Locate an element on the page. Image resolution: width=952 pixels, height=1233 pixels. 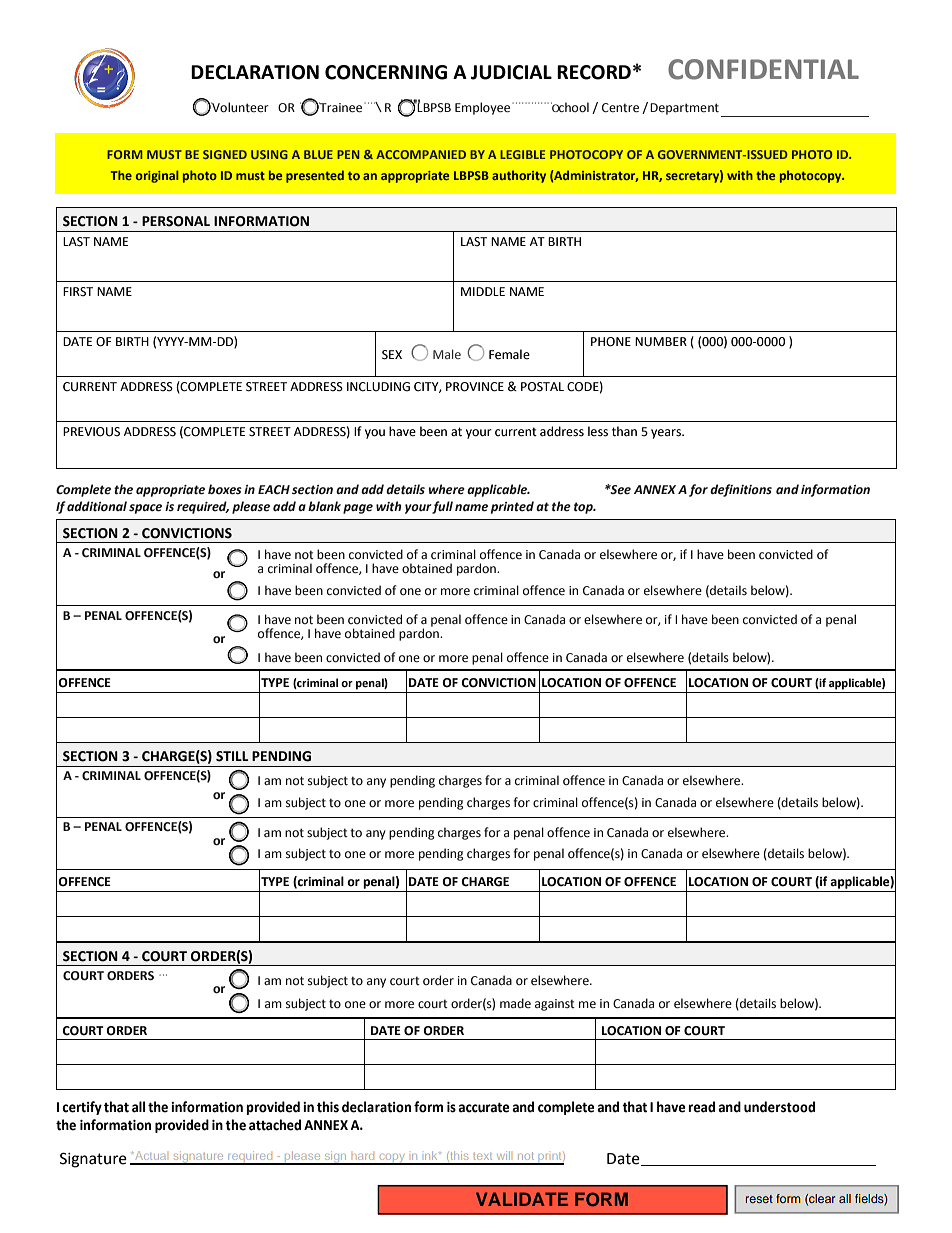
full is located at coordinates (442, 507).
